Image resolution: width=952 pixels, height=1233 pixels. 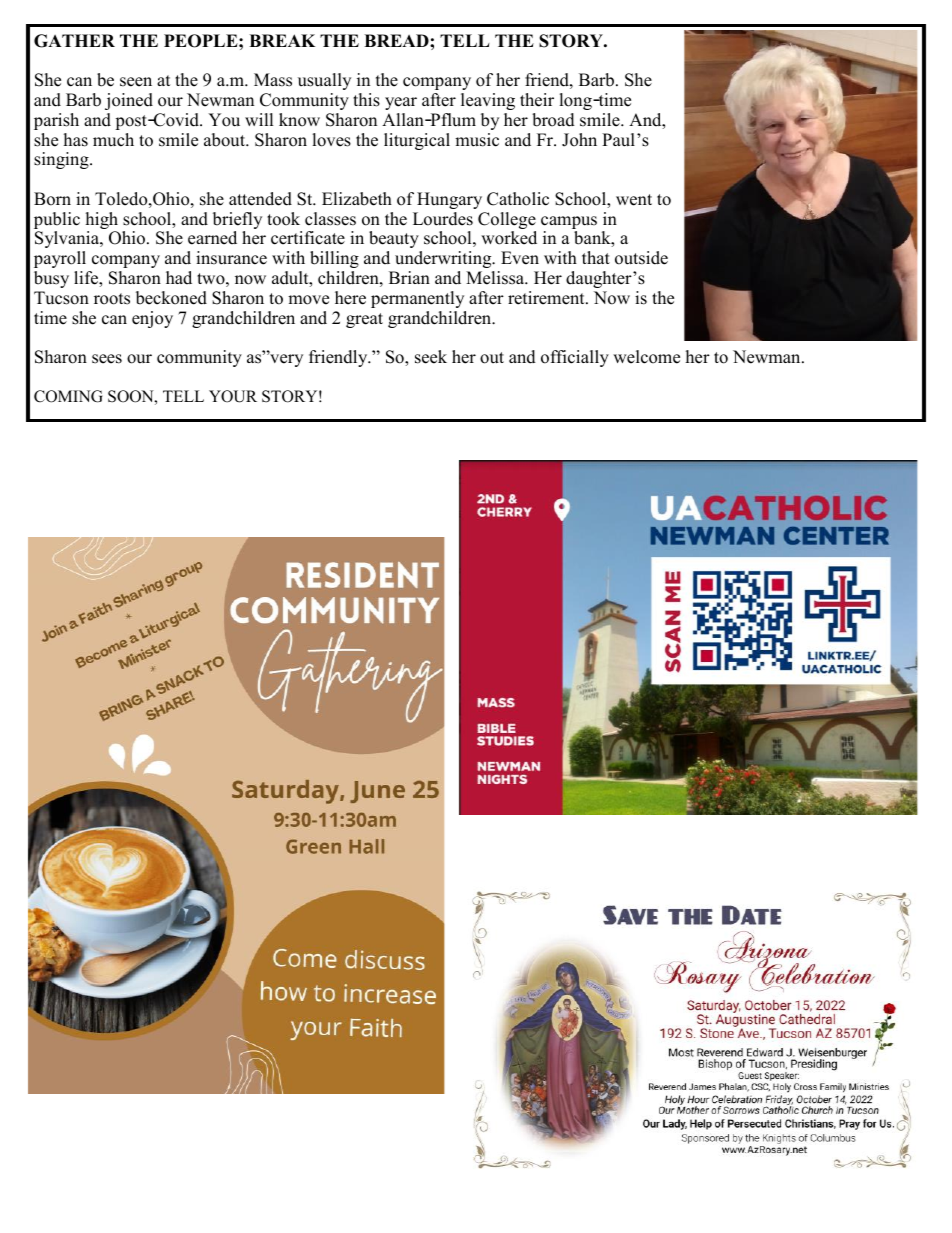 What do you see at coordinates (547, 298) in the document?
I see `retirement` at bounding box center [547, 298].
